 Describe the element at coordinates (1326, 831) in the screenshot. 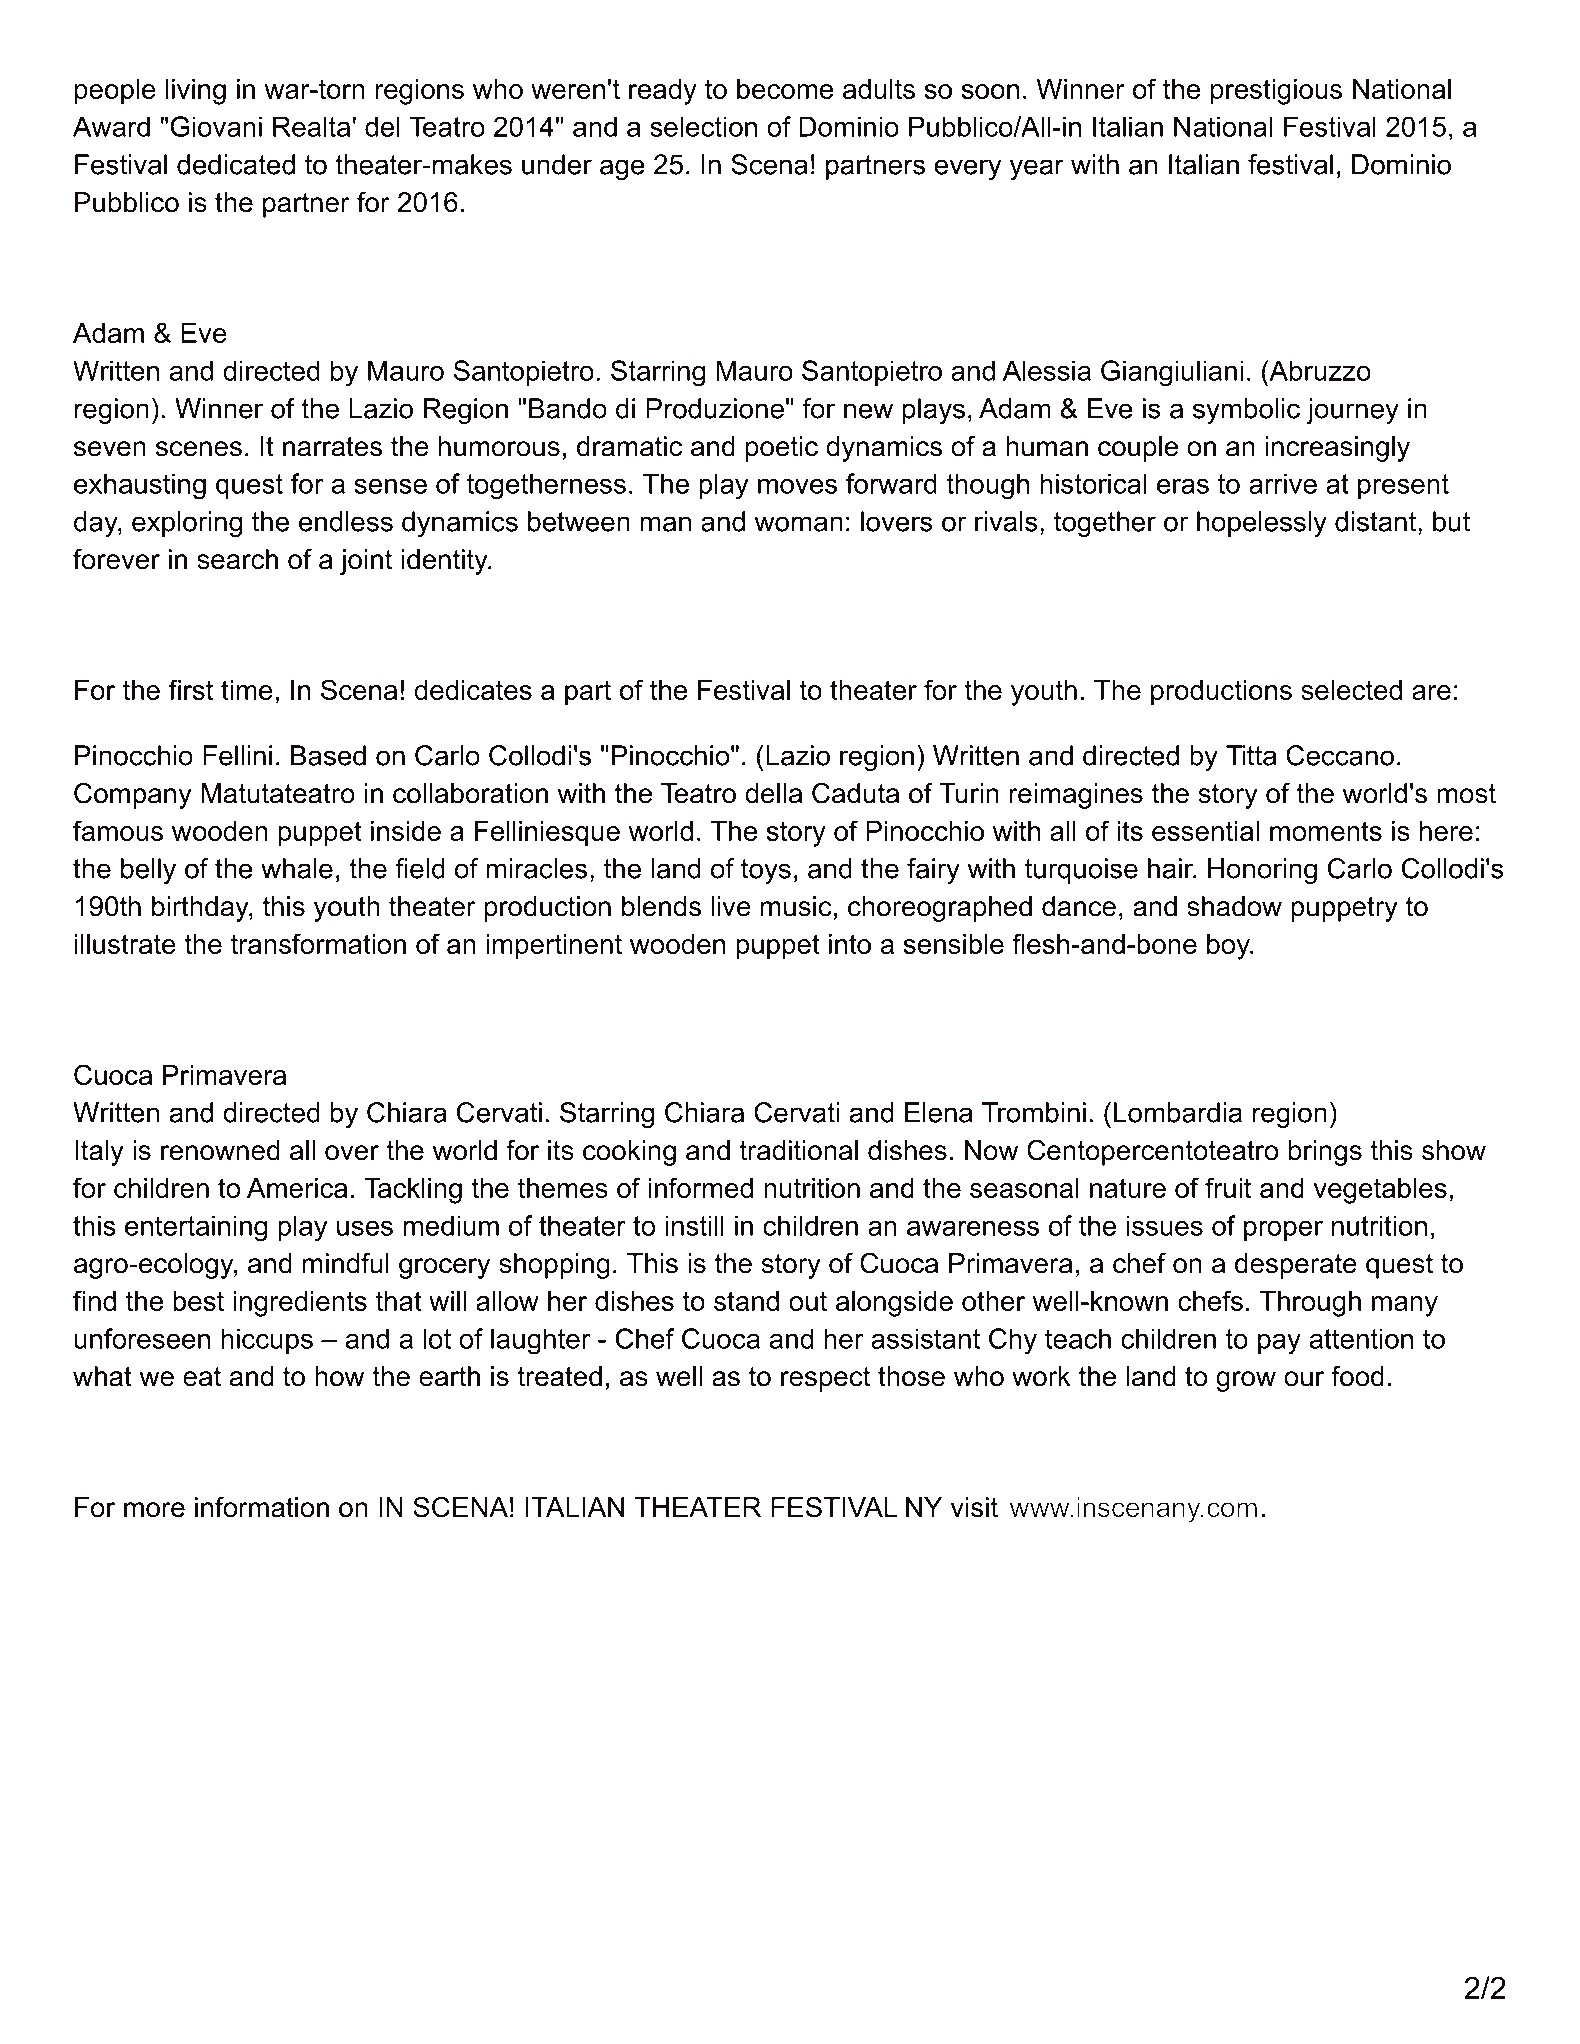

I see `moments` at that location.
